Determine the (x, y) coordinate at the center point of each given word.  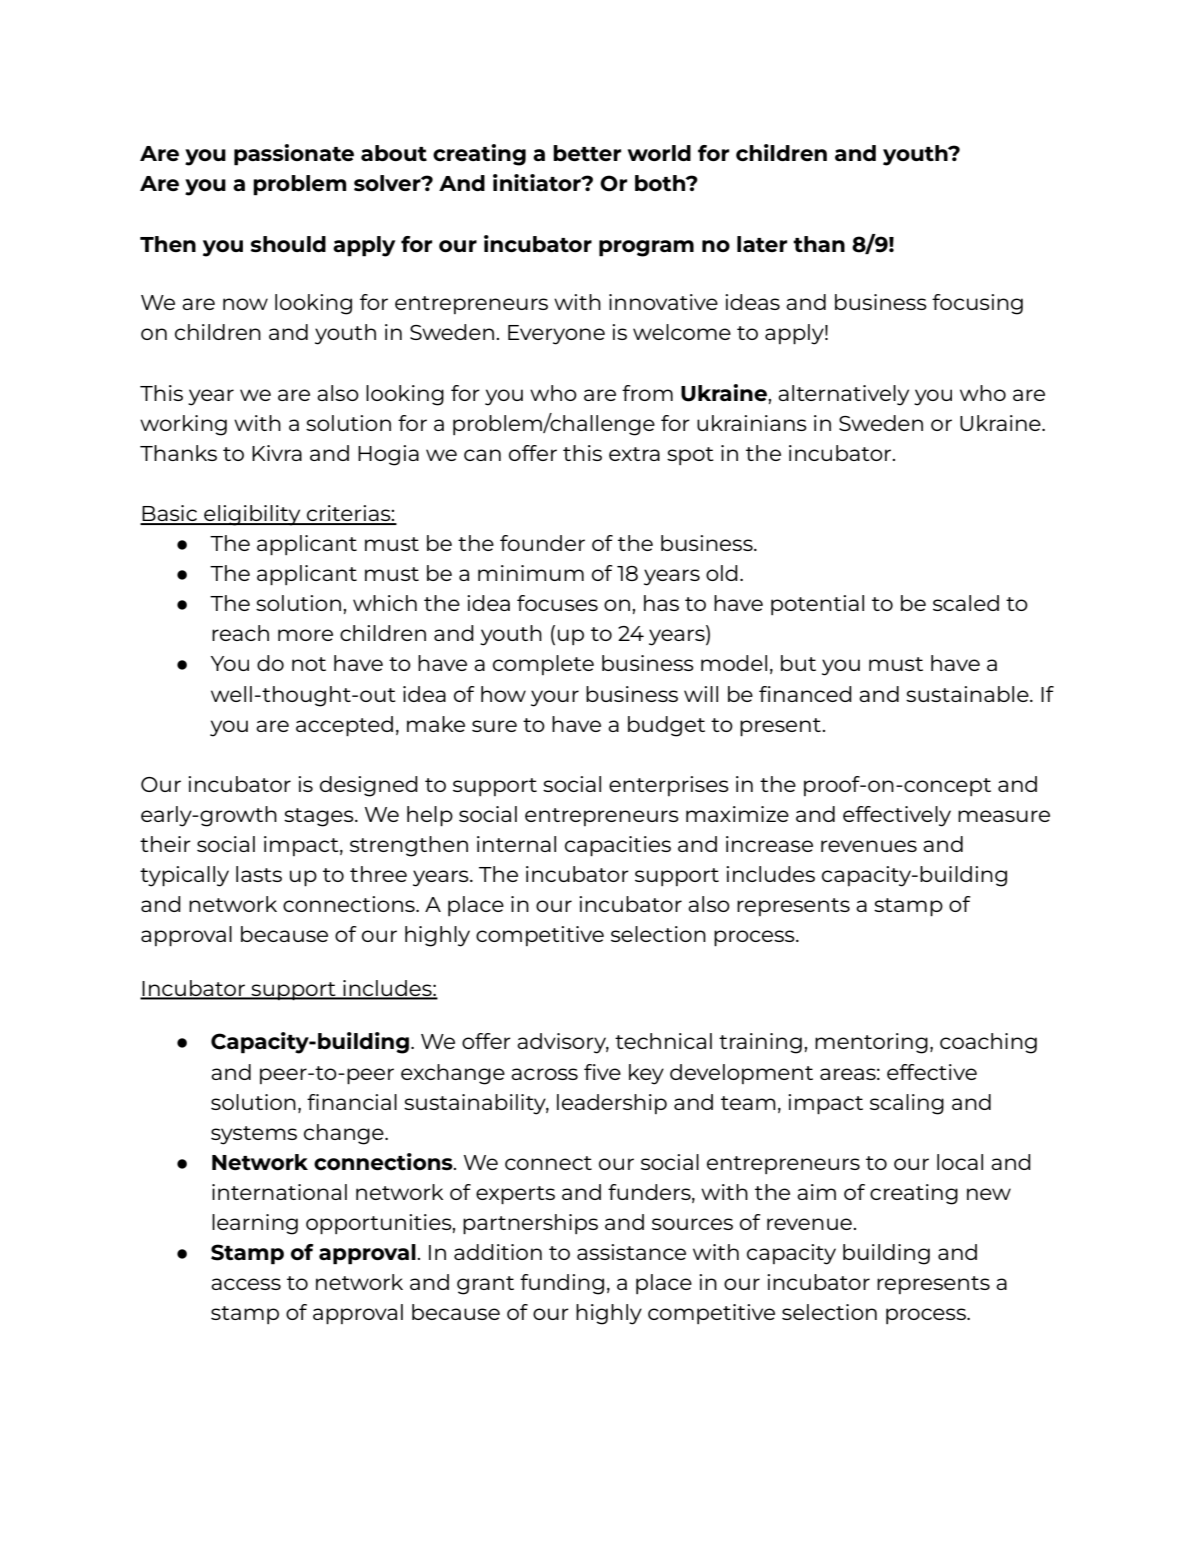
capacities (618, 846)
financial (352, 1102)
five (602, 1072)
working (183, 425)
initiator (538, 182)
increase (769, 844)
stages (320, 817)
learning (255, 1224)
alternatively (843, 395)
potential (817, 605)
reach (240, 633)
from (647, 393)
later (762, 244)
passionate (294, 155)
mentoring (871, 1043)
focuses (557, 603)
